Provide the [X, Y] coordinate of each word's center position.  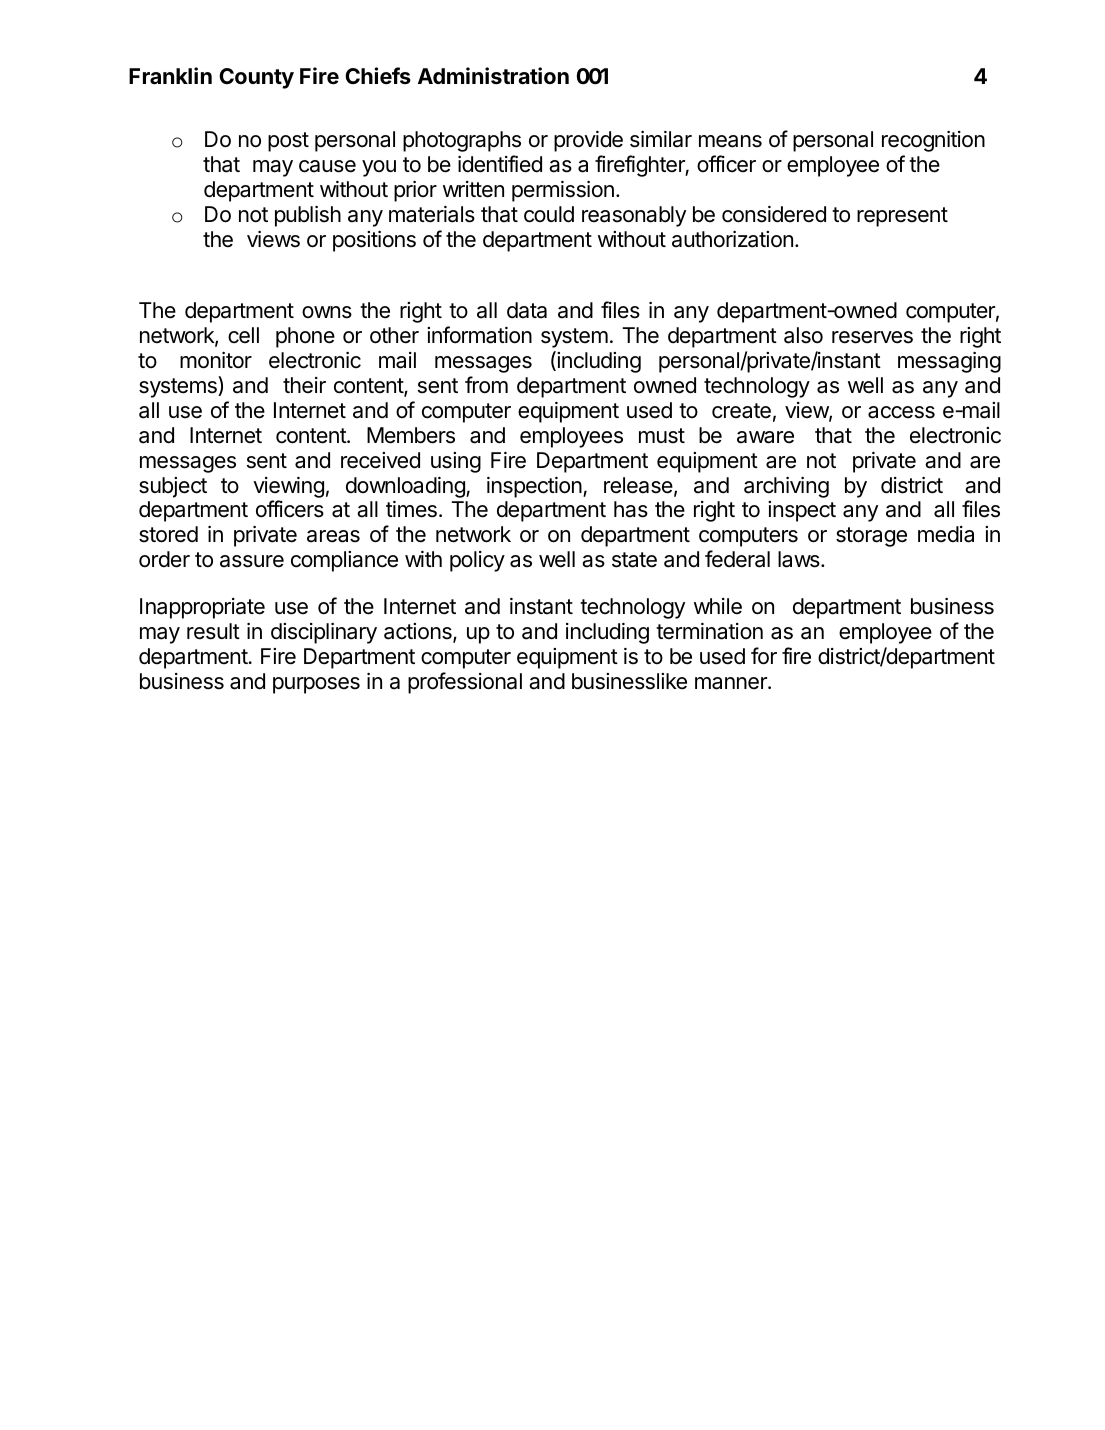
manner [732, 683]
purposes [316, 685]
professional [465, 683]
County [256, 78]
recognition [933, 141]
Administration [493, 76]
